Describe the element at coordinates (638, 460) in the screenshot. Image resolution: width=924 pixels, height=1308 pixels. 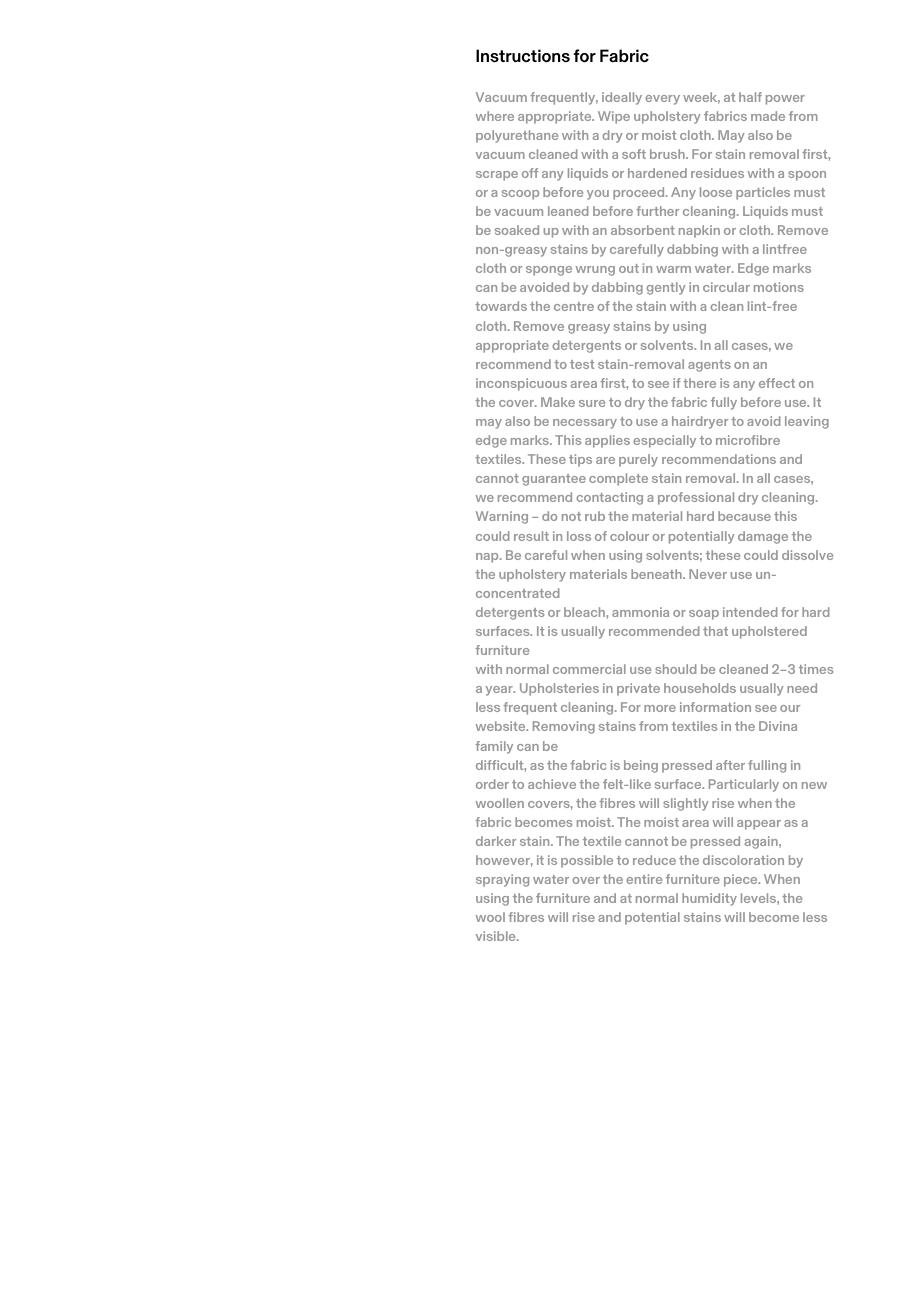
I see `purely` at that location.
